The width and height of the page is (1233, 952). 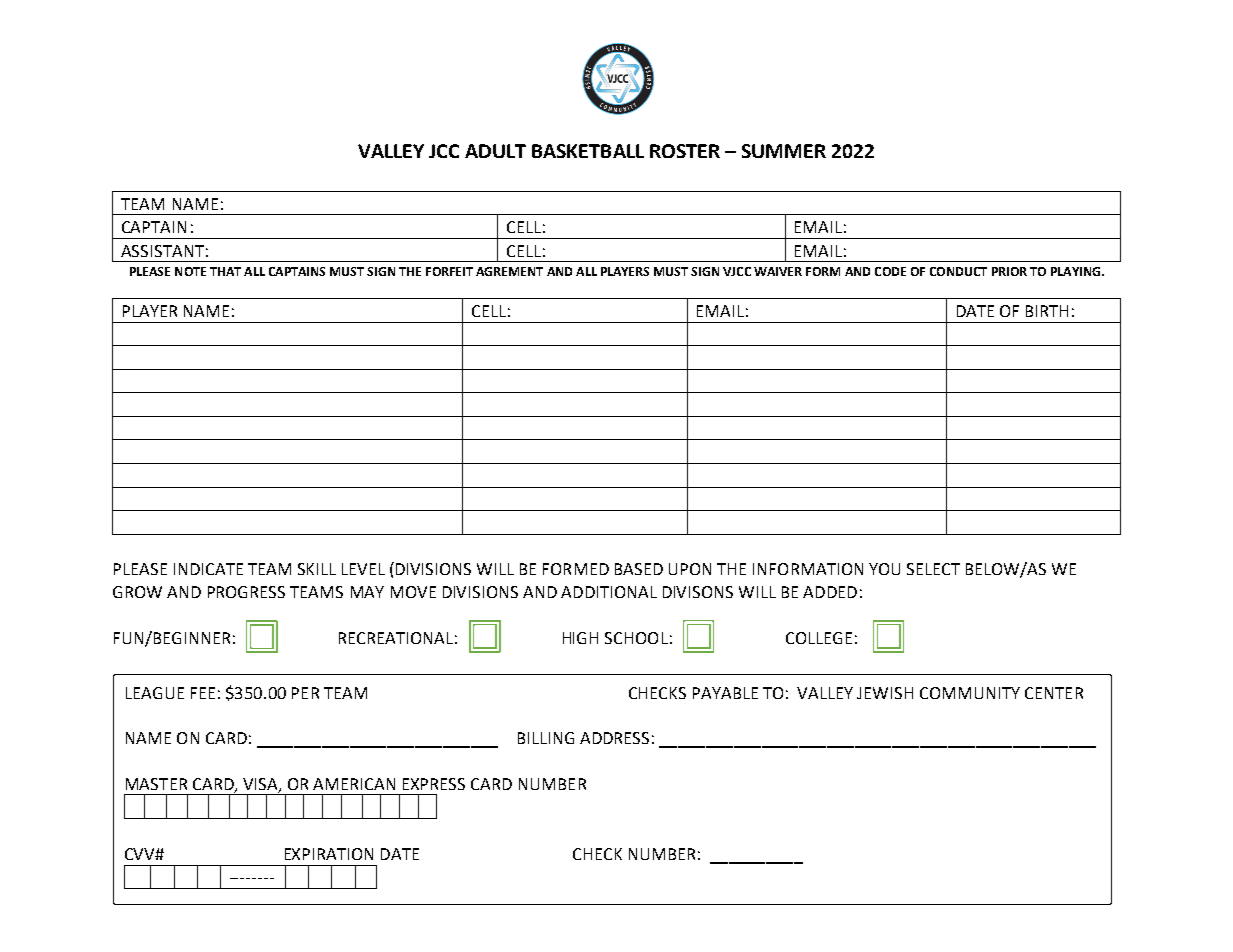 I want to click on SUMMER, so click(x=784, y=151).
